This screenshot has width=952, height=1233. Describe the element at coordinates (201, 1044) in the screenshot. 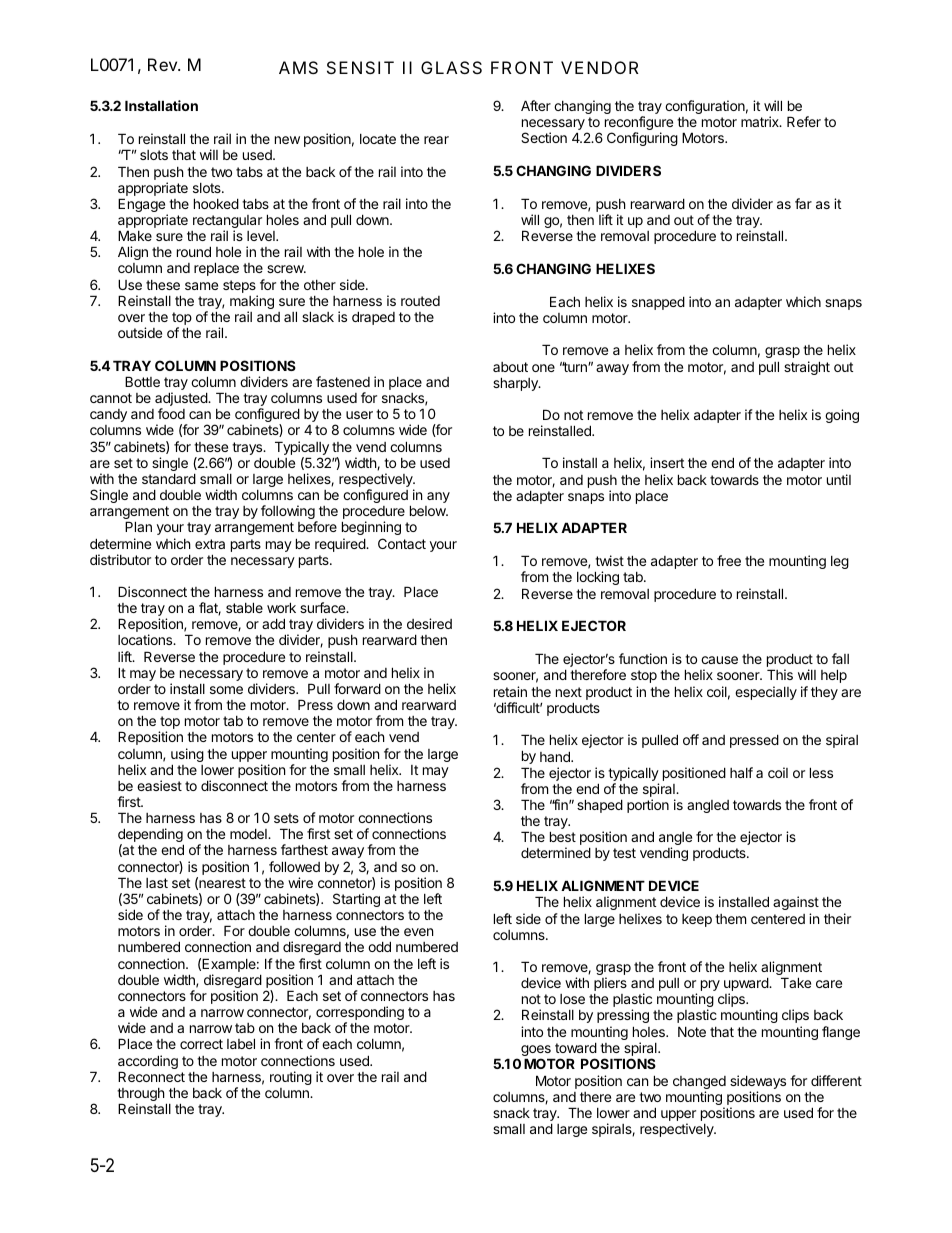

I see `correct` at that location.
